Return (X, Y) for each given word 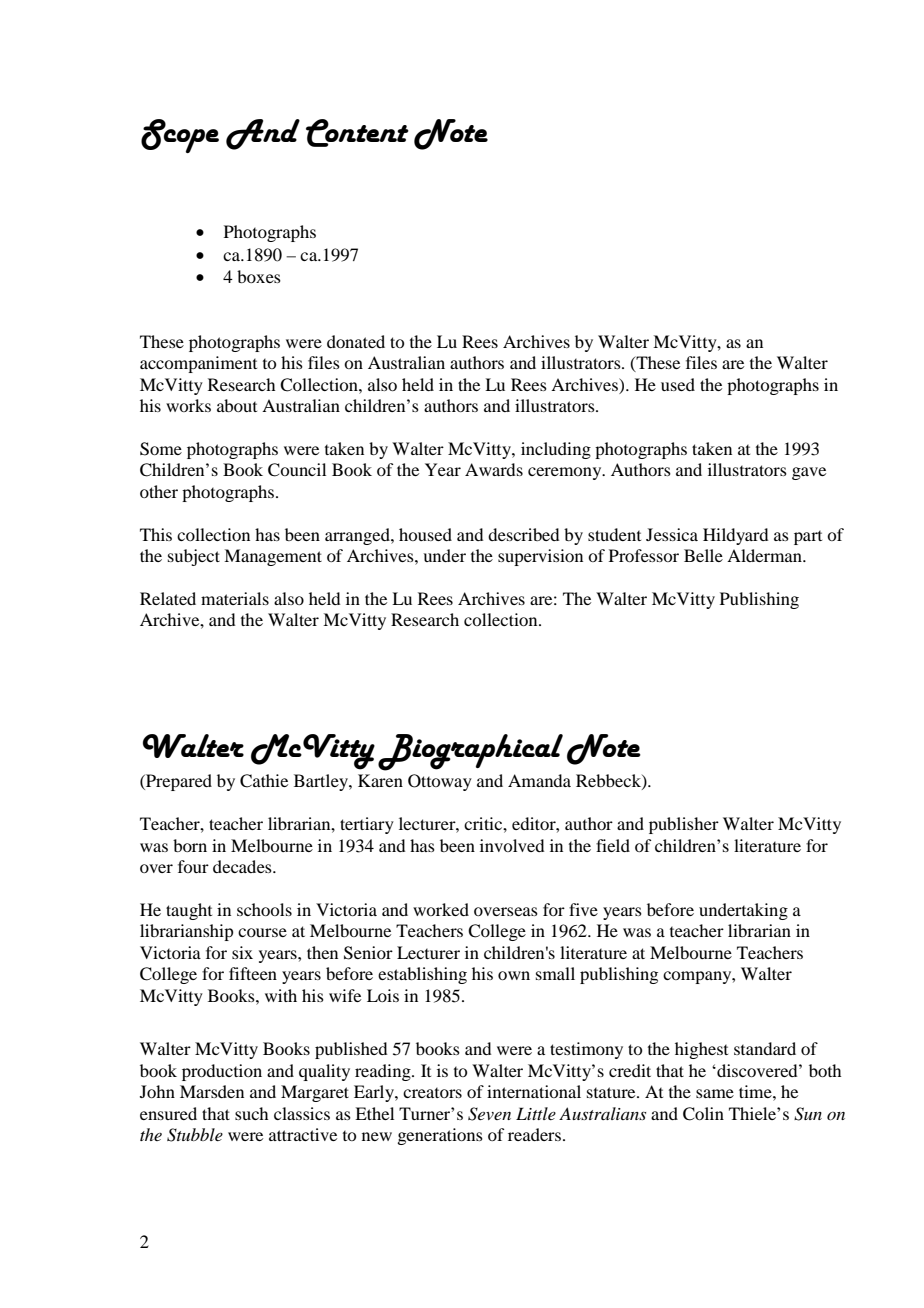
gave (809, 473)
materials (235, 598)
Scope (180, 136)
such (251, 1113)
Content (357, 133)
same (715, 1093)
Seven (489, 1114)
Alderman (765, 555)
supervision (540, 557)
